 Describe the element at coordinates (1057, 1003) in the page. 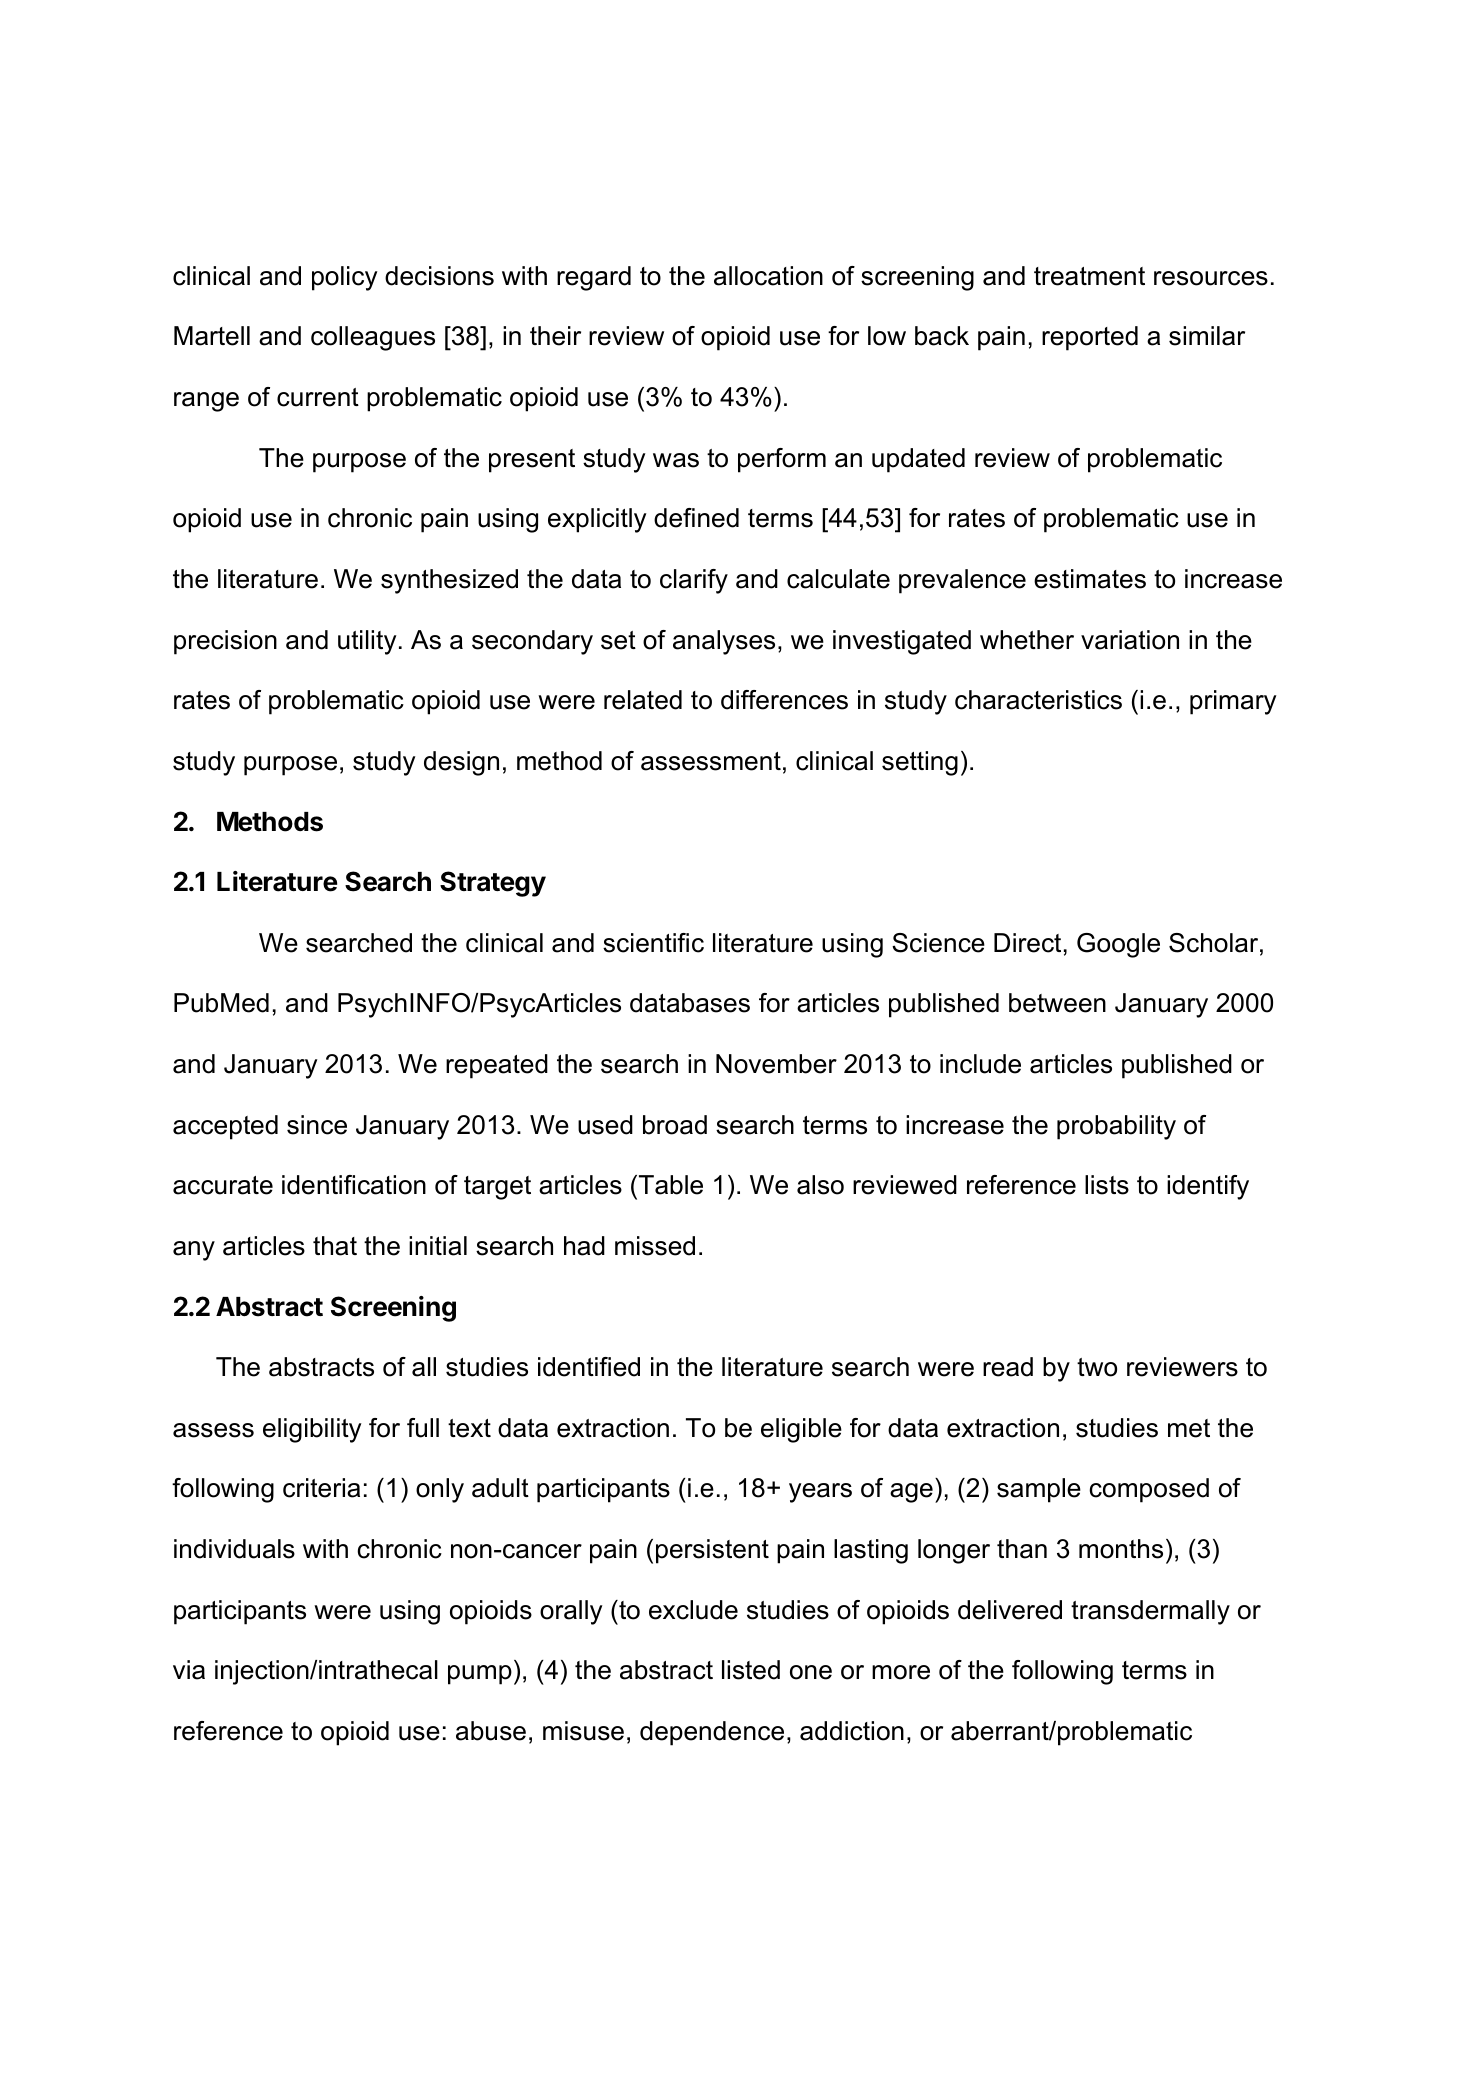

I see `between` at that location.
